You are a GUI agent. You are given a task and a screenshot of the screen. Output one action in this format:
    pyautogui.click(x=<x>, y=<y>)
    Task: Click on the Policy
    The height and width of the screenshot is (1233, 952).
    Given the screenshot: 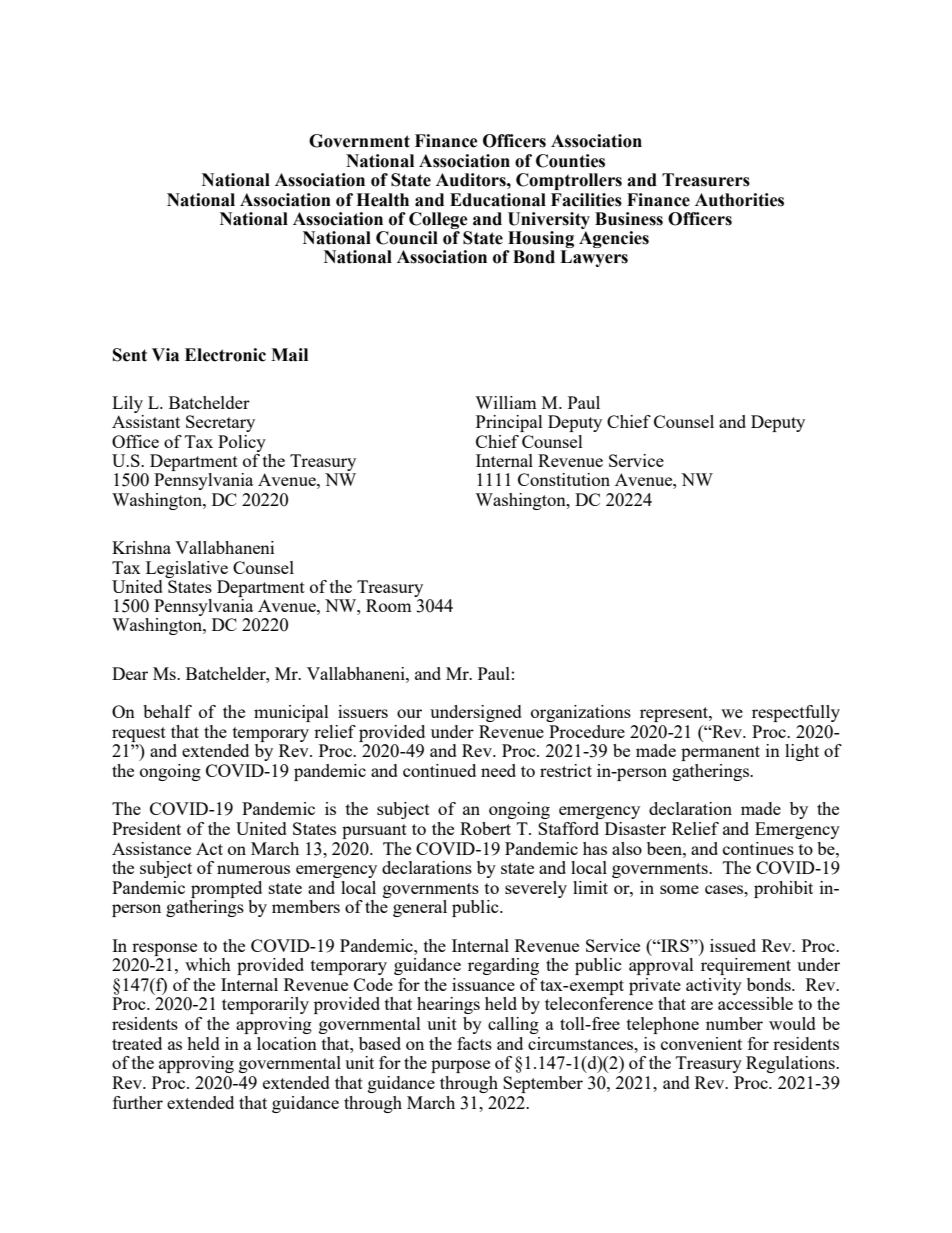 What is the action you would take?
    pyautogui.click(x=242, y=443)
